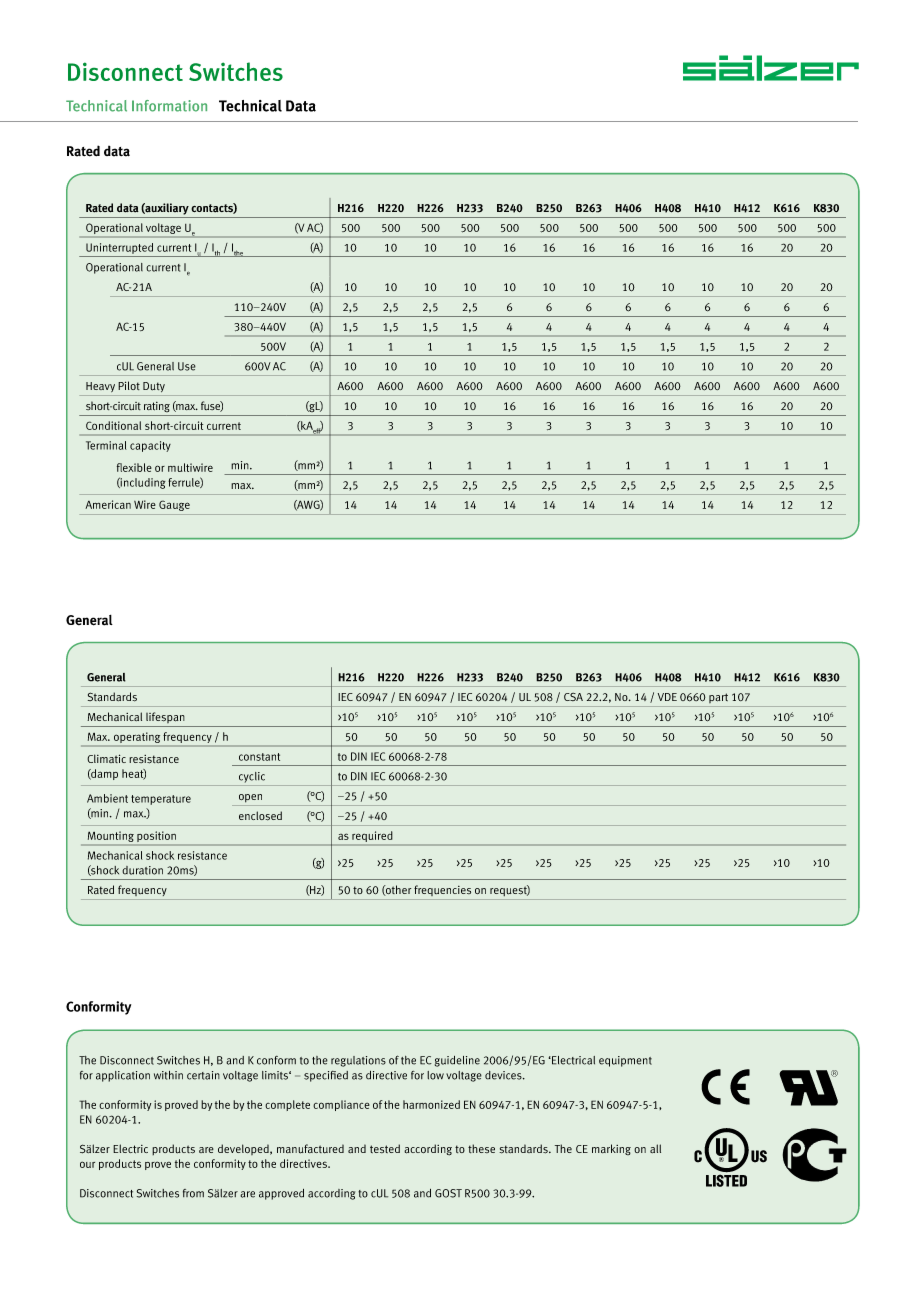 The image size is (924, 1308). Describe the element at coordinates (385, 1148) in the document. I see `tested` at that location.
